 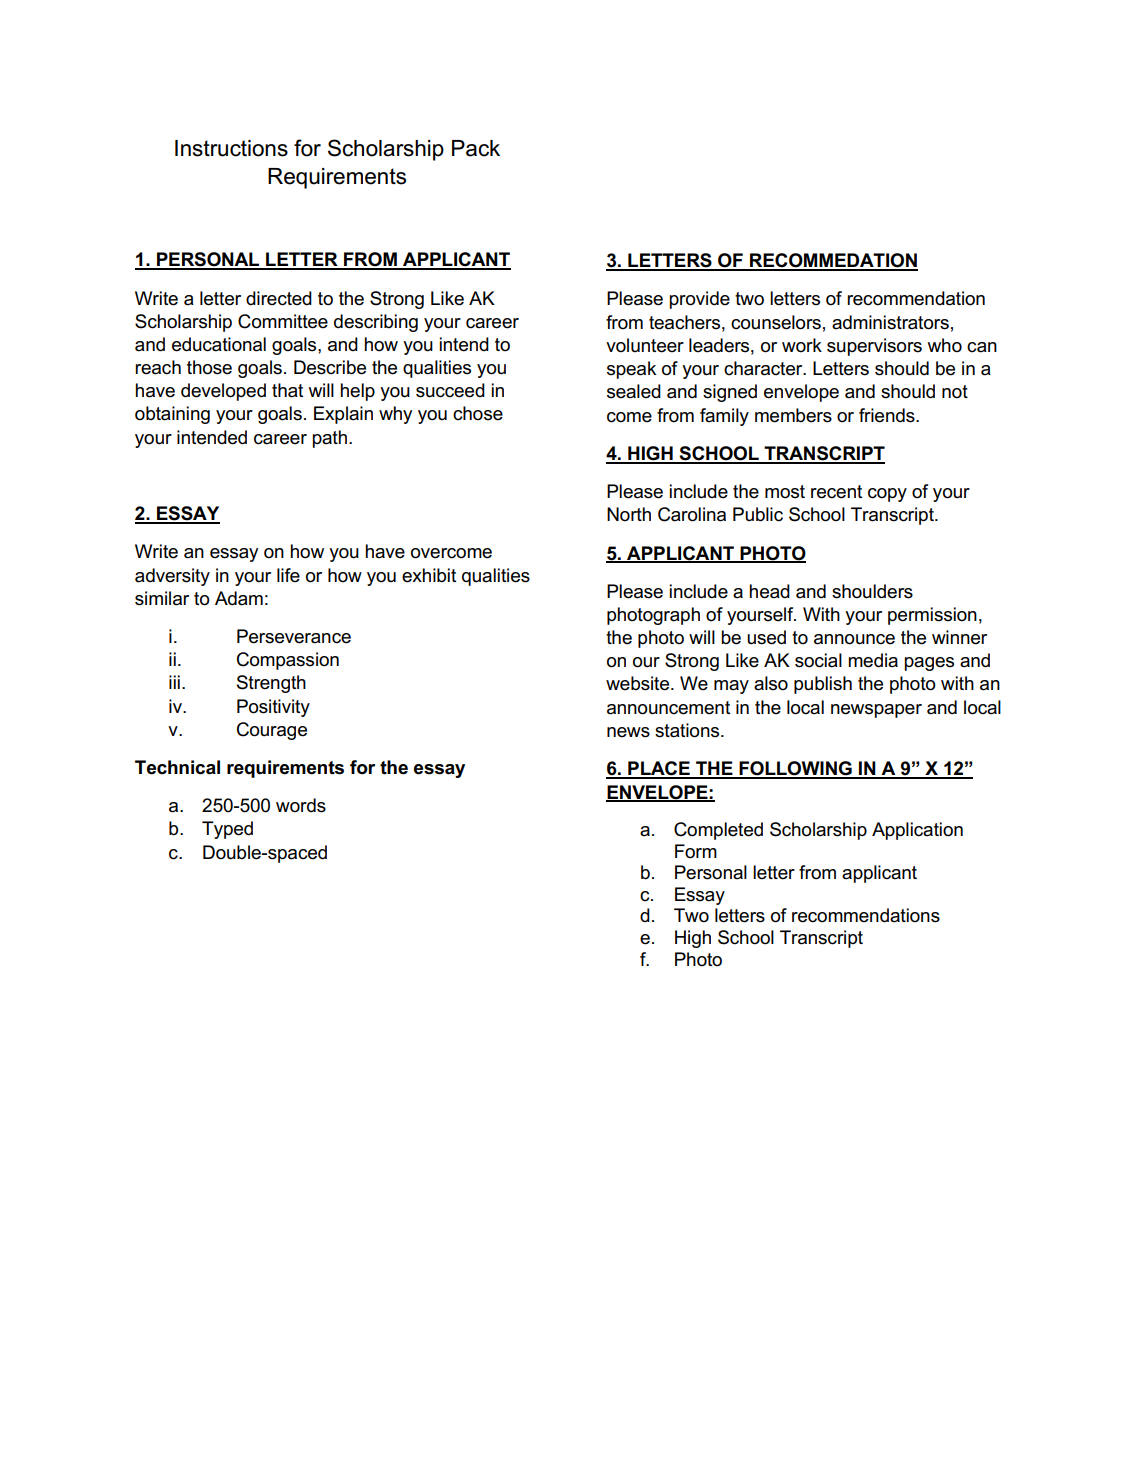 I want to click on Form, so click(x=696, y=851).
